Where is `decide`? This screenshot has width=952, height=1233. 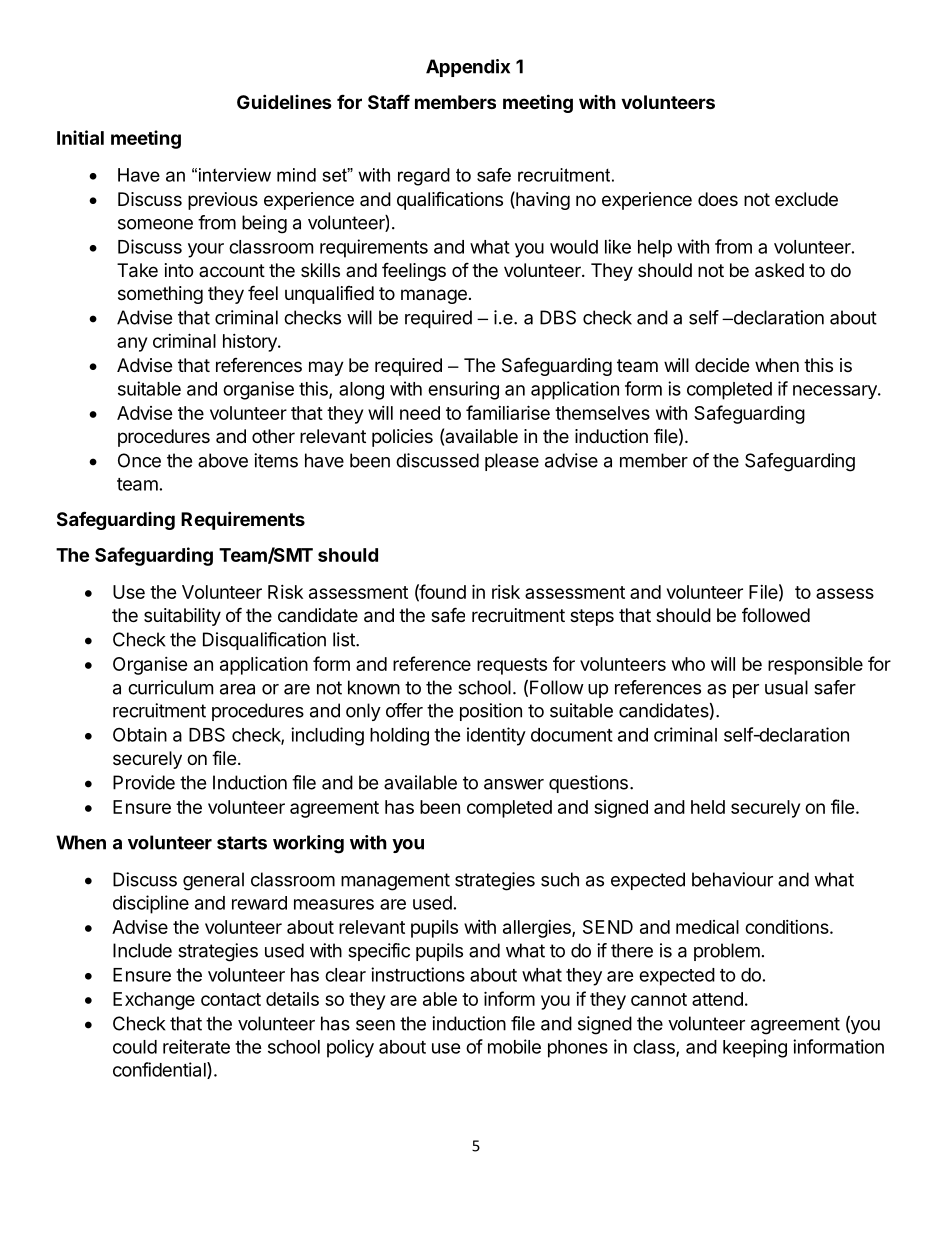
decide is located at coordinates (722, 365).
